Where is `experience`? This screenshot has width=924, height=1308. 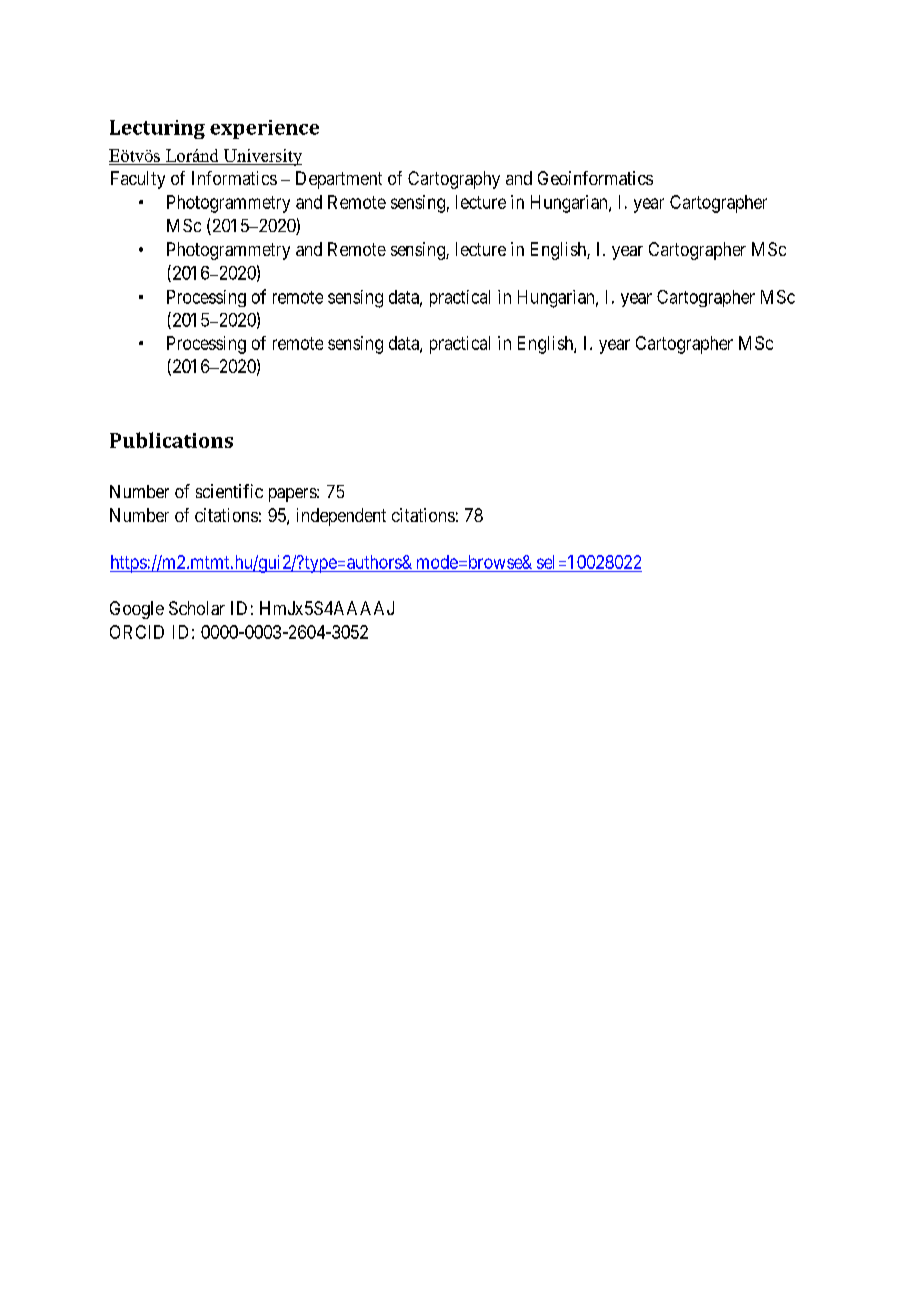 experience is located at coordinates (264, 129).
